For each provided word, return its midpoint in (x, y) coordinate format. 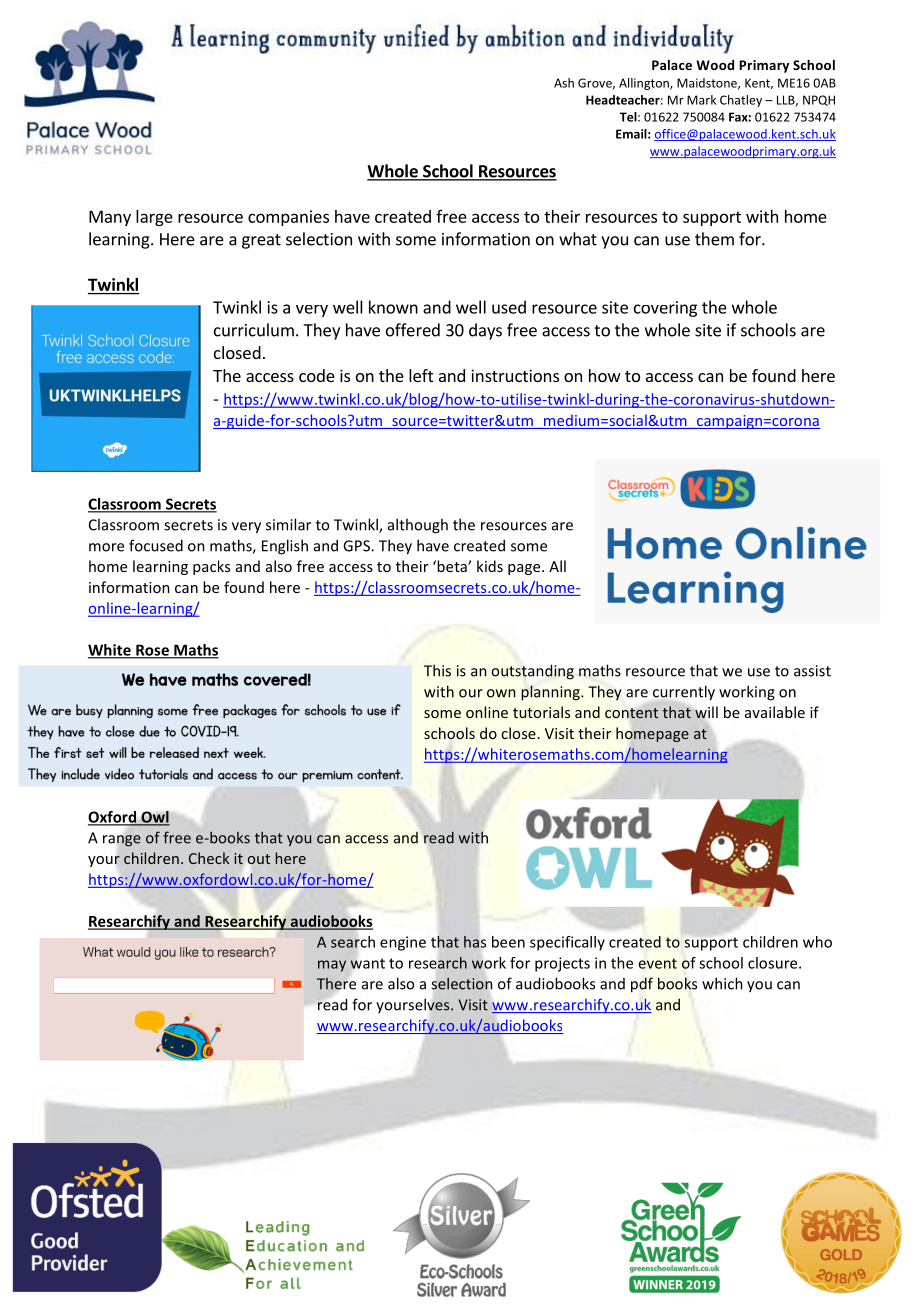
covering (665, 309)
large (154, 218)
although (418, 526)
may (332, 966)
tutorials (541, 712)
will (706, 713)
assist (812, 671)
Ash (564, 83)
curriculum (254, 330)
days (485, 331)
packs (211, 567)
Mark (701, 100)
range (122, 841)
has (475, 942)
